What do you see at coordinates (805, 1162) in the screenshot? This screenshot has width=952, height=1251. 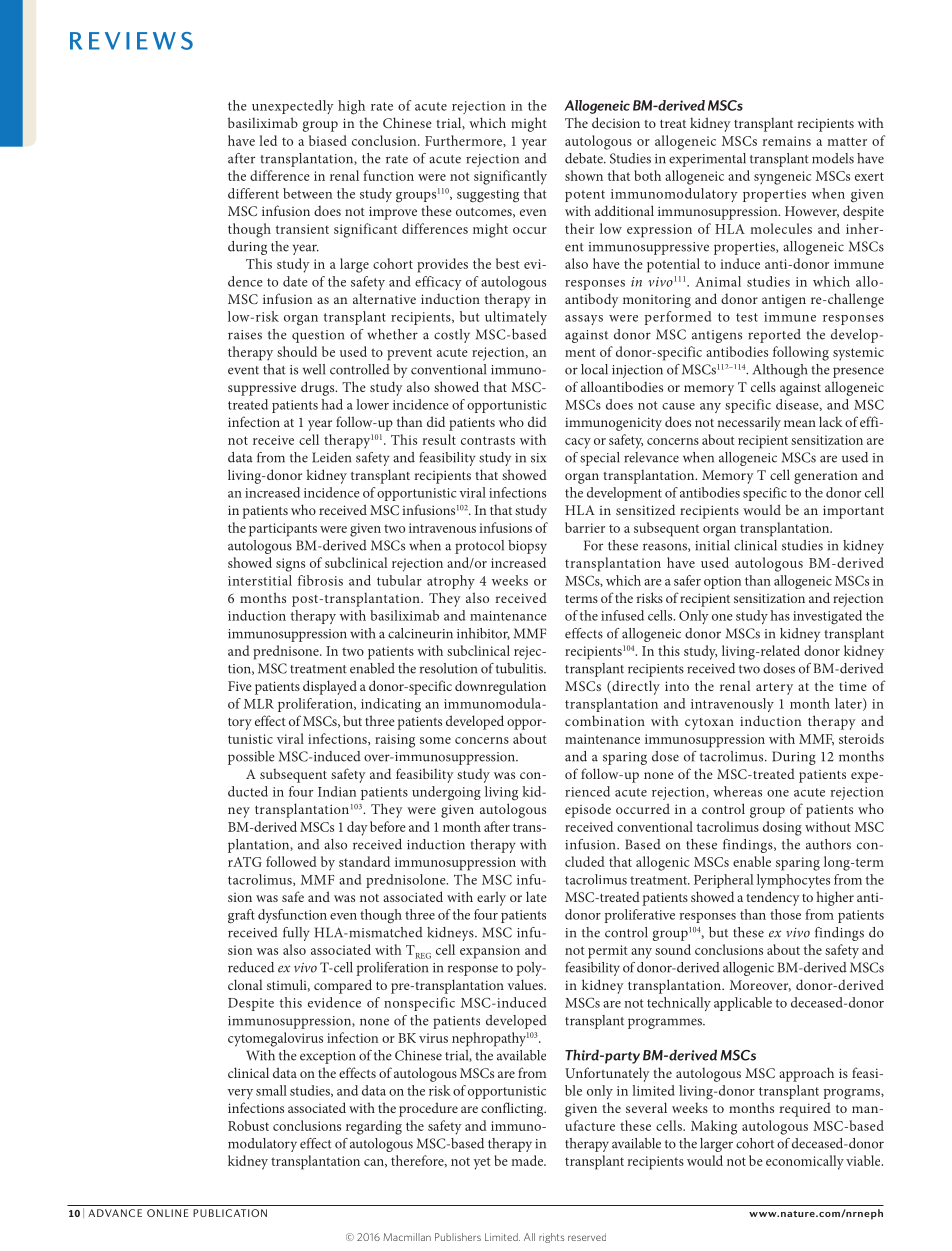 I see `economically` at bounding box center [805, 1162].
